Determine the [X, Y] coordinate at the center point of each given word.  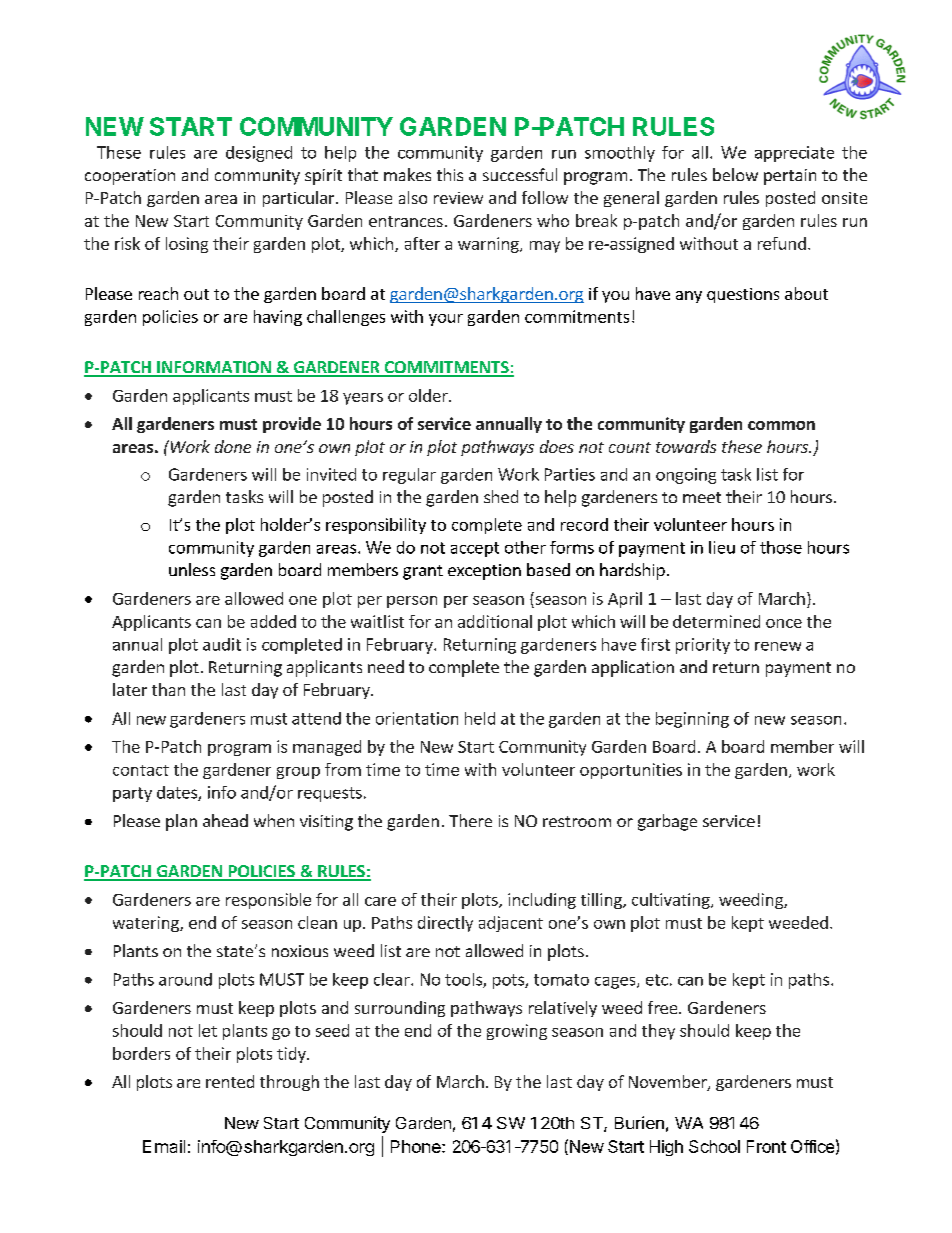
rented [230, 1081]
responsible [268, 901]
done [233, 446]
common [781, 425]
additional [495, 621]
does [557, 446]
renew [778, 646]
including [542, 901]
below [735, 174]
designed [259, 154]
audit [222, 644]
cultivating [672, 901]
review [458, 198]
